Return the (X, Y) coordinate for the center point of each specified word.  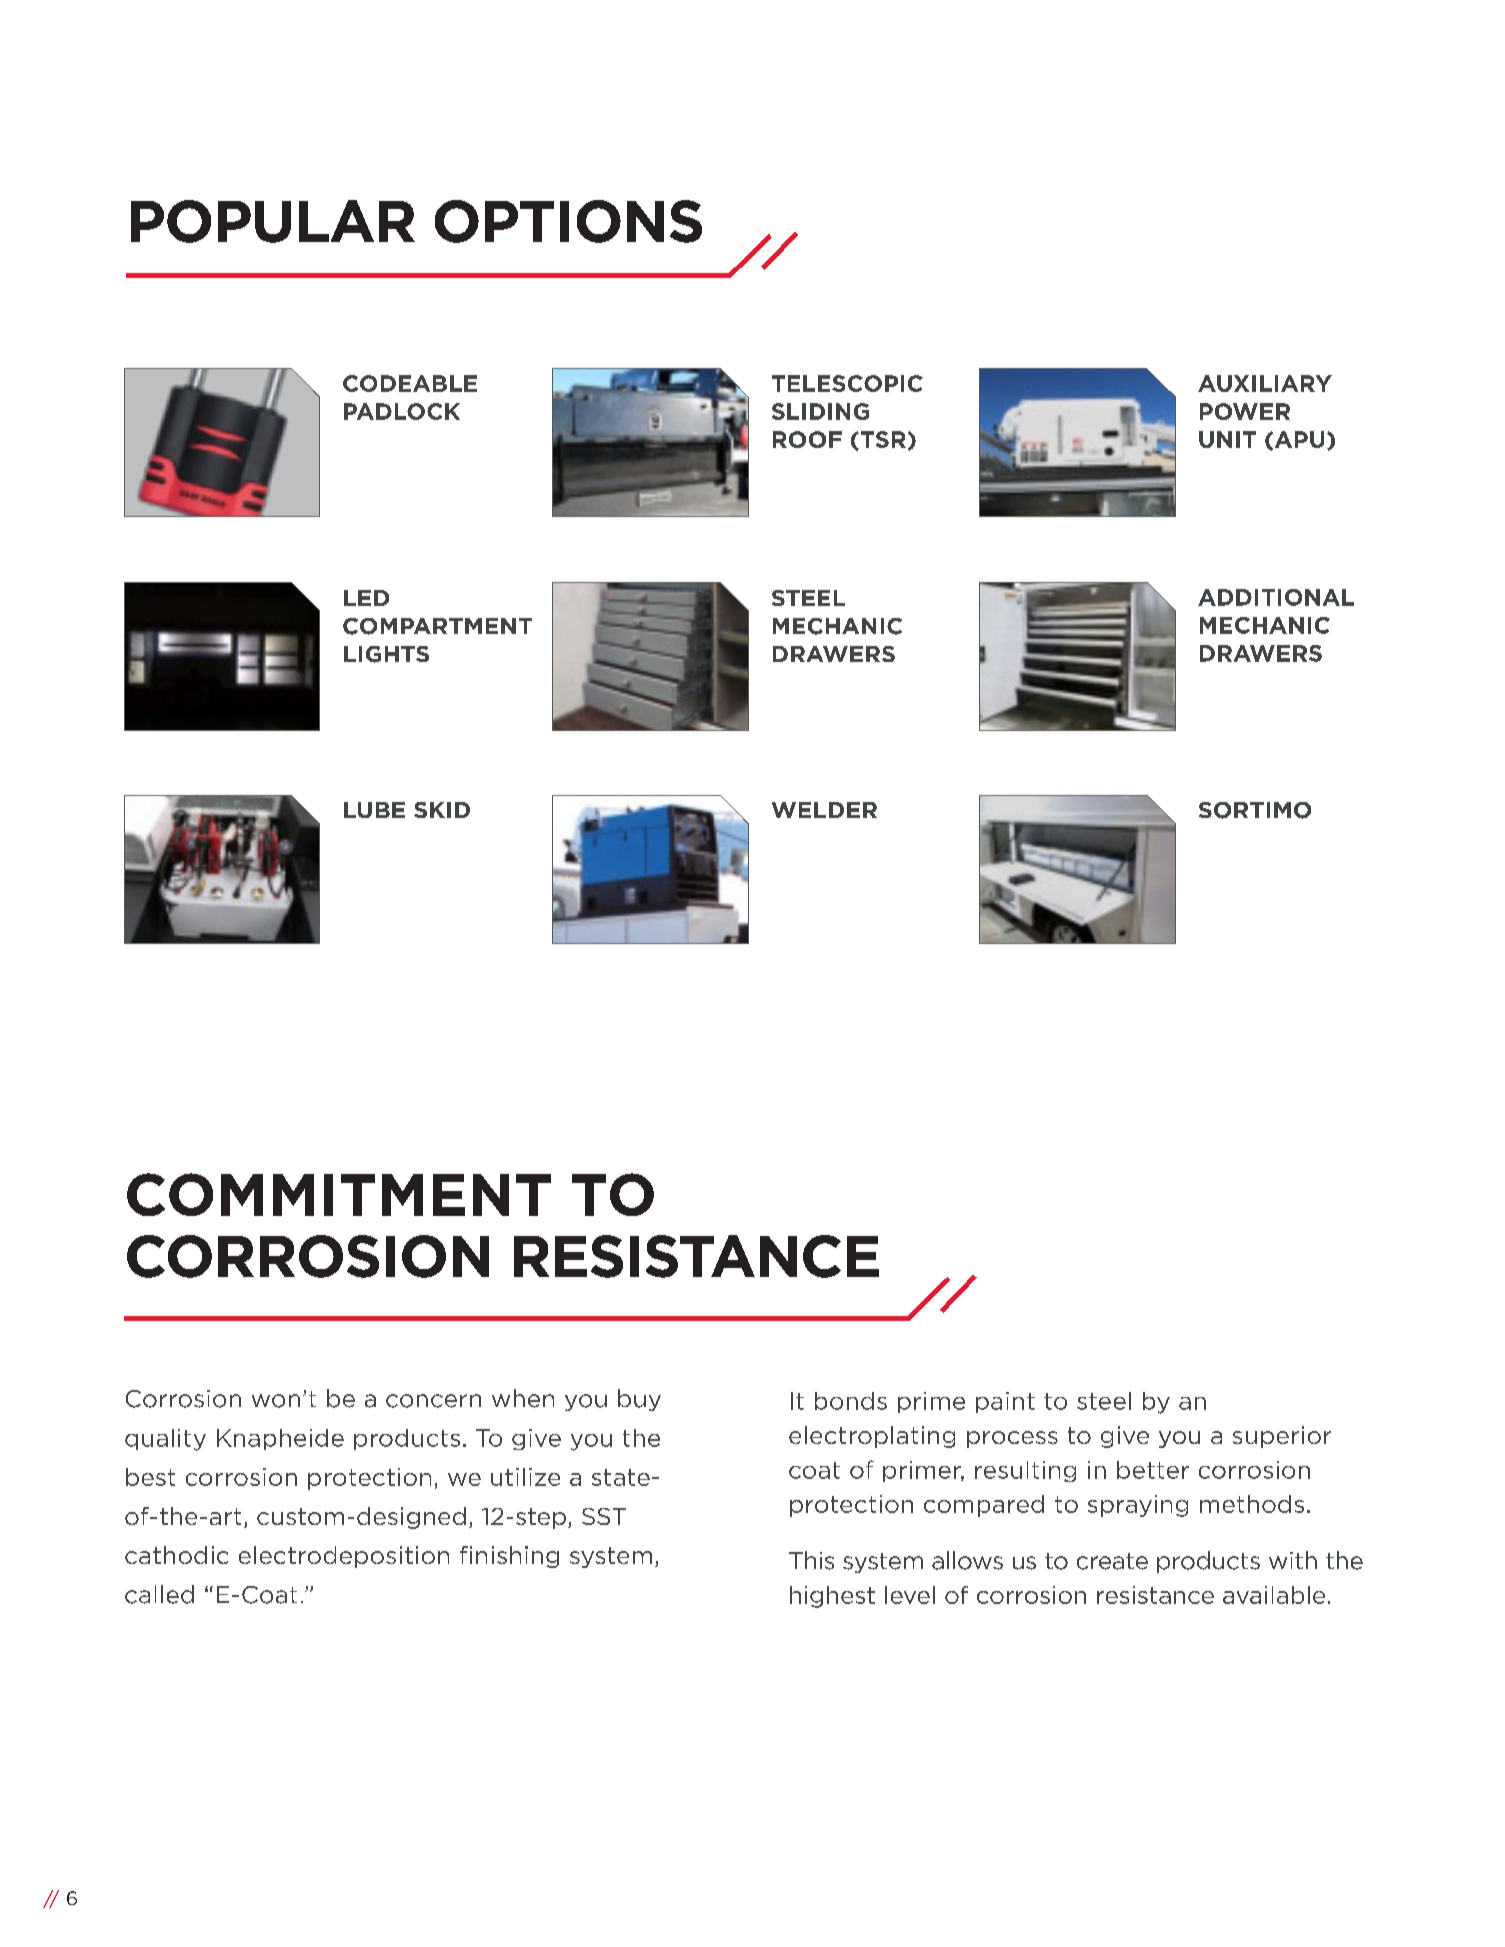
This (811, 1560)
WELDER (824, 810)
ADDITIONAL (1276, 597)
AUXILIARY (1265, 383)
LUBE (374, 810)
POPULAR (273, 221)
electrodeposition (344, 1557)
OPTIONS (568, 221)
